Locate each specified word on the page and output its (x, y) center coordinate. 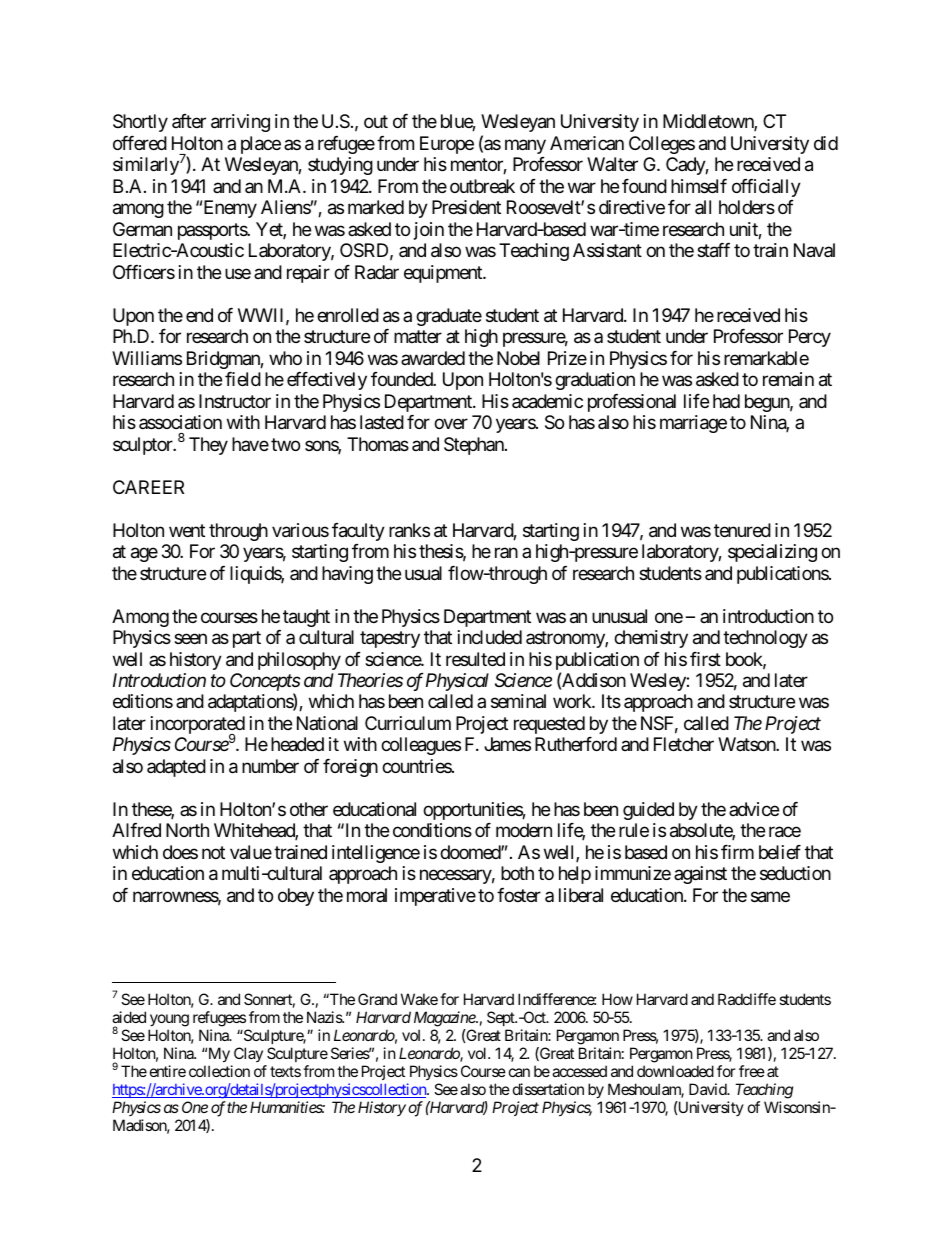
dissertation (548, 1089)
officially (766, 188)
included (490, 637)
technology (765, 639)
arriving (240, 123)
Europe (447, 145)
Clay (248, 1054)
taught (306, 618)
